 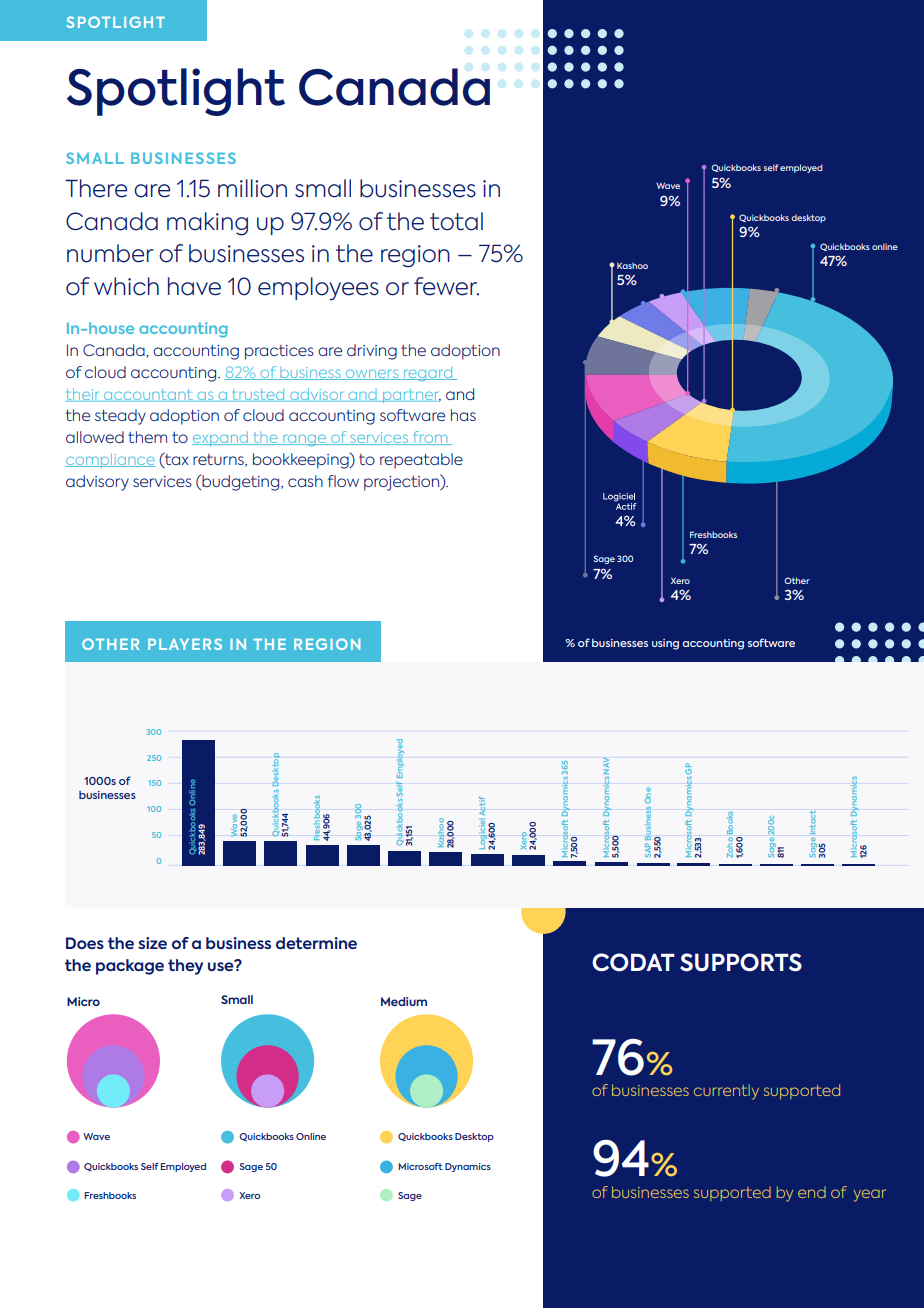 I want to click on currently, so click(x=726, y=1092).
